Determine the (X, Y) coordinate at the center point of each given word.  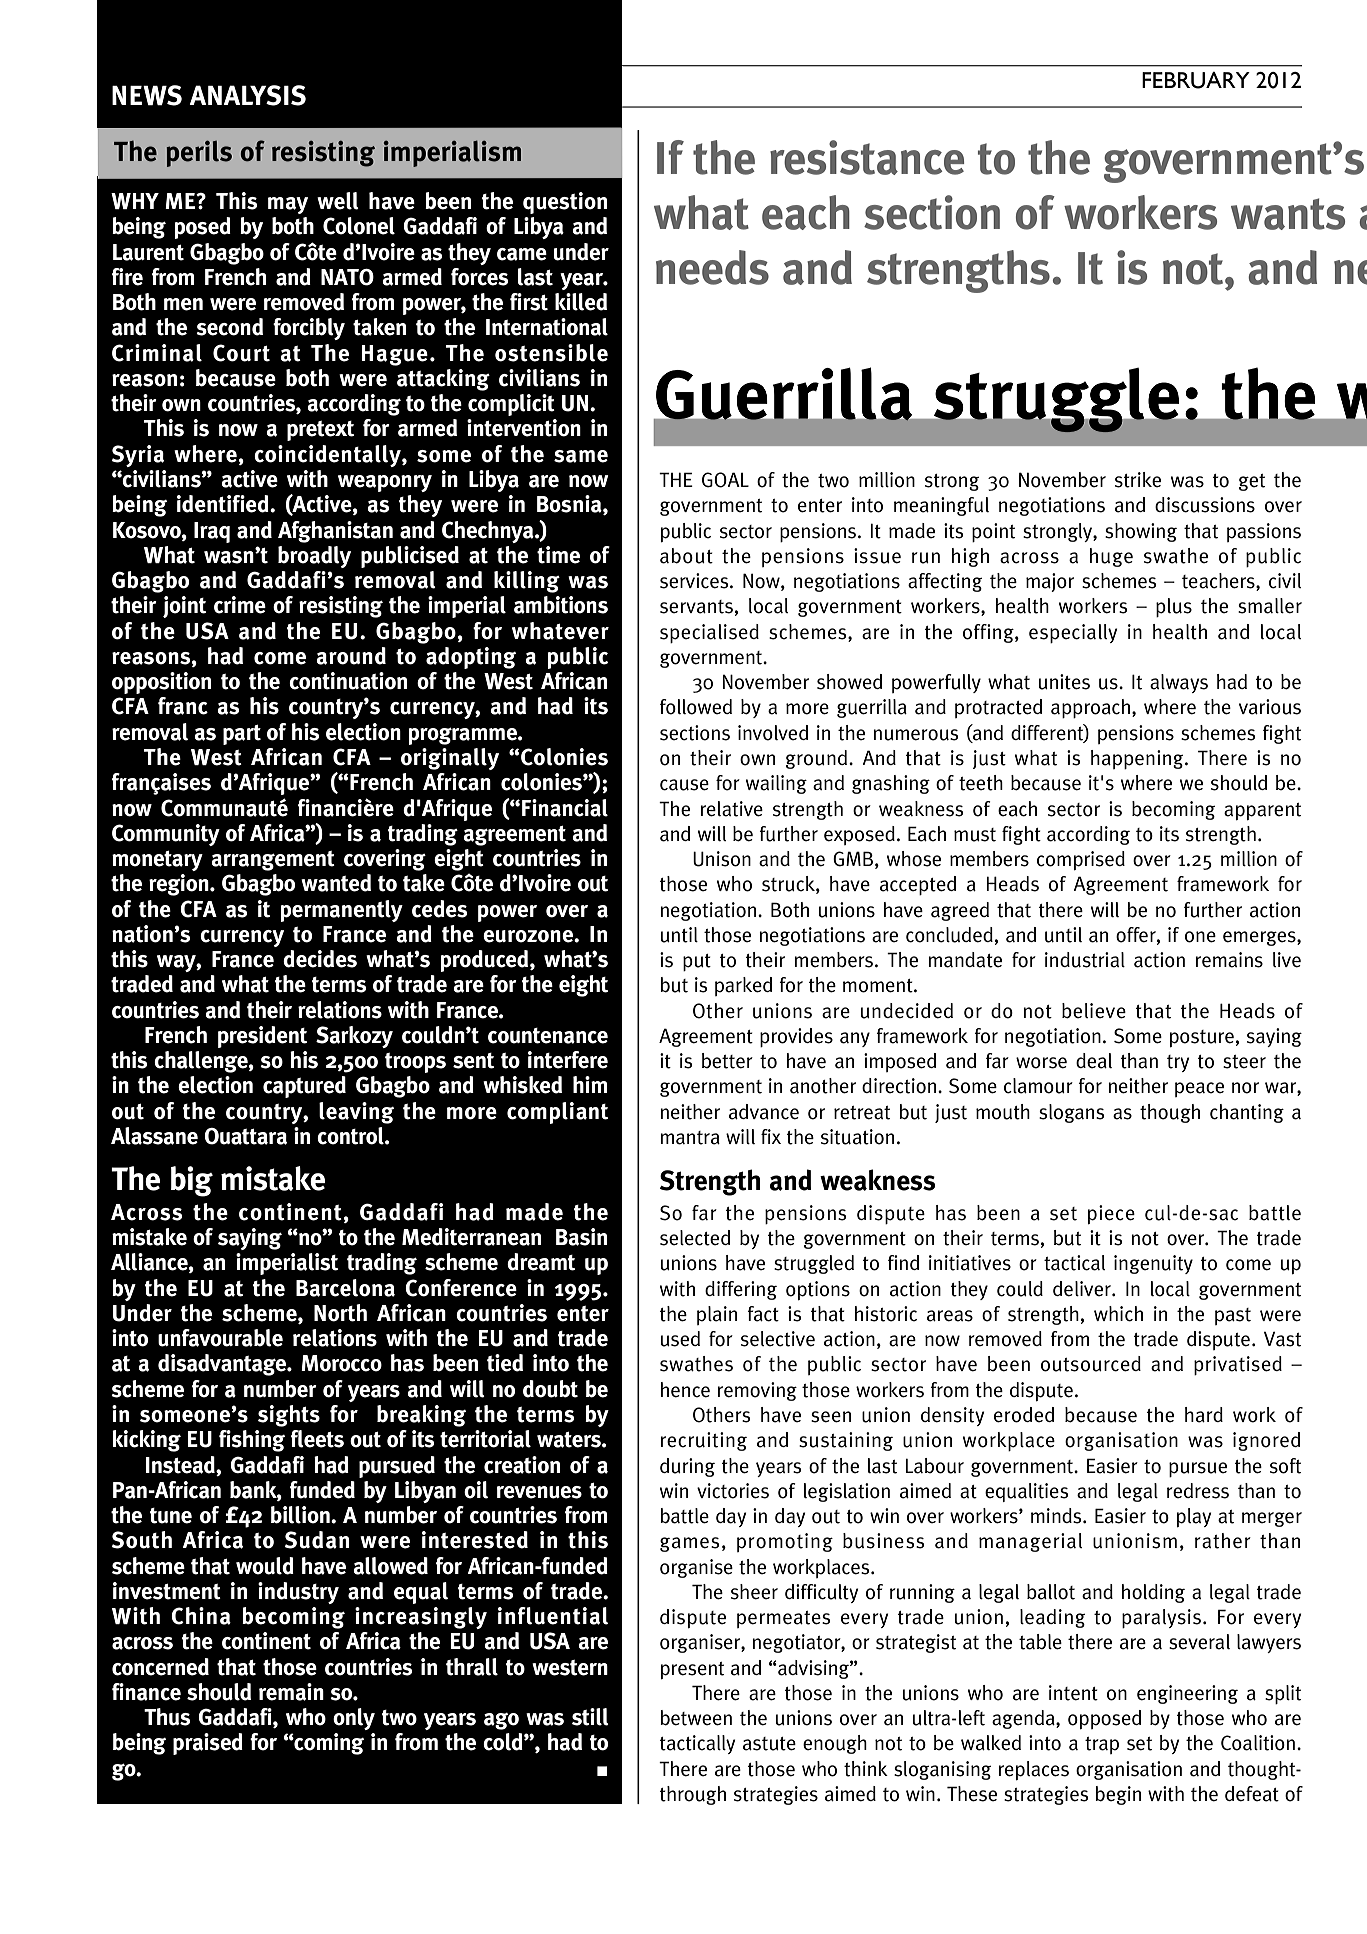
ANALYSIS (247, 95)
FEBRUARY (1196, 80)
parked (743, 986)
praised (208, 1744)
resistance (867, 157)
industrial (1085, 960)
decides (320, 959)
